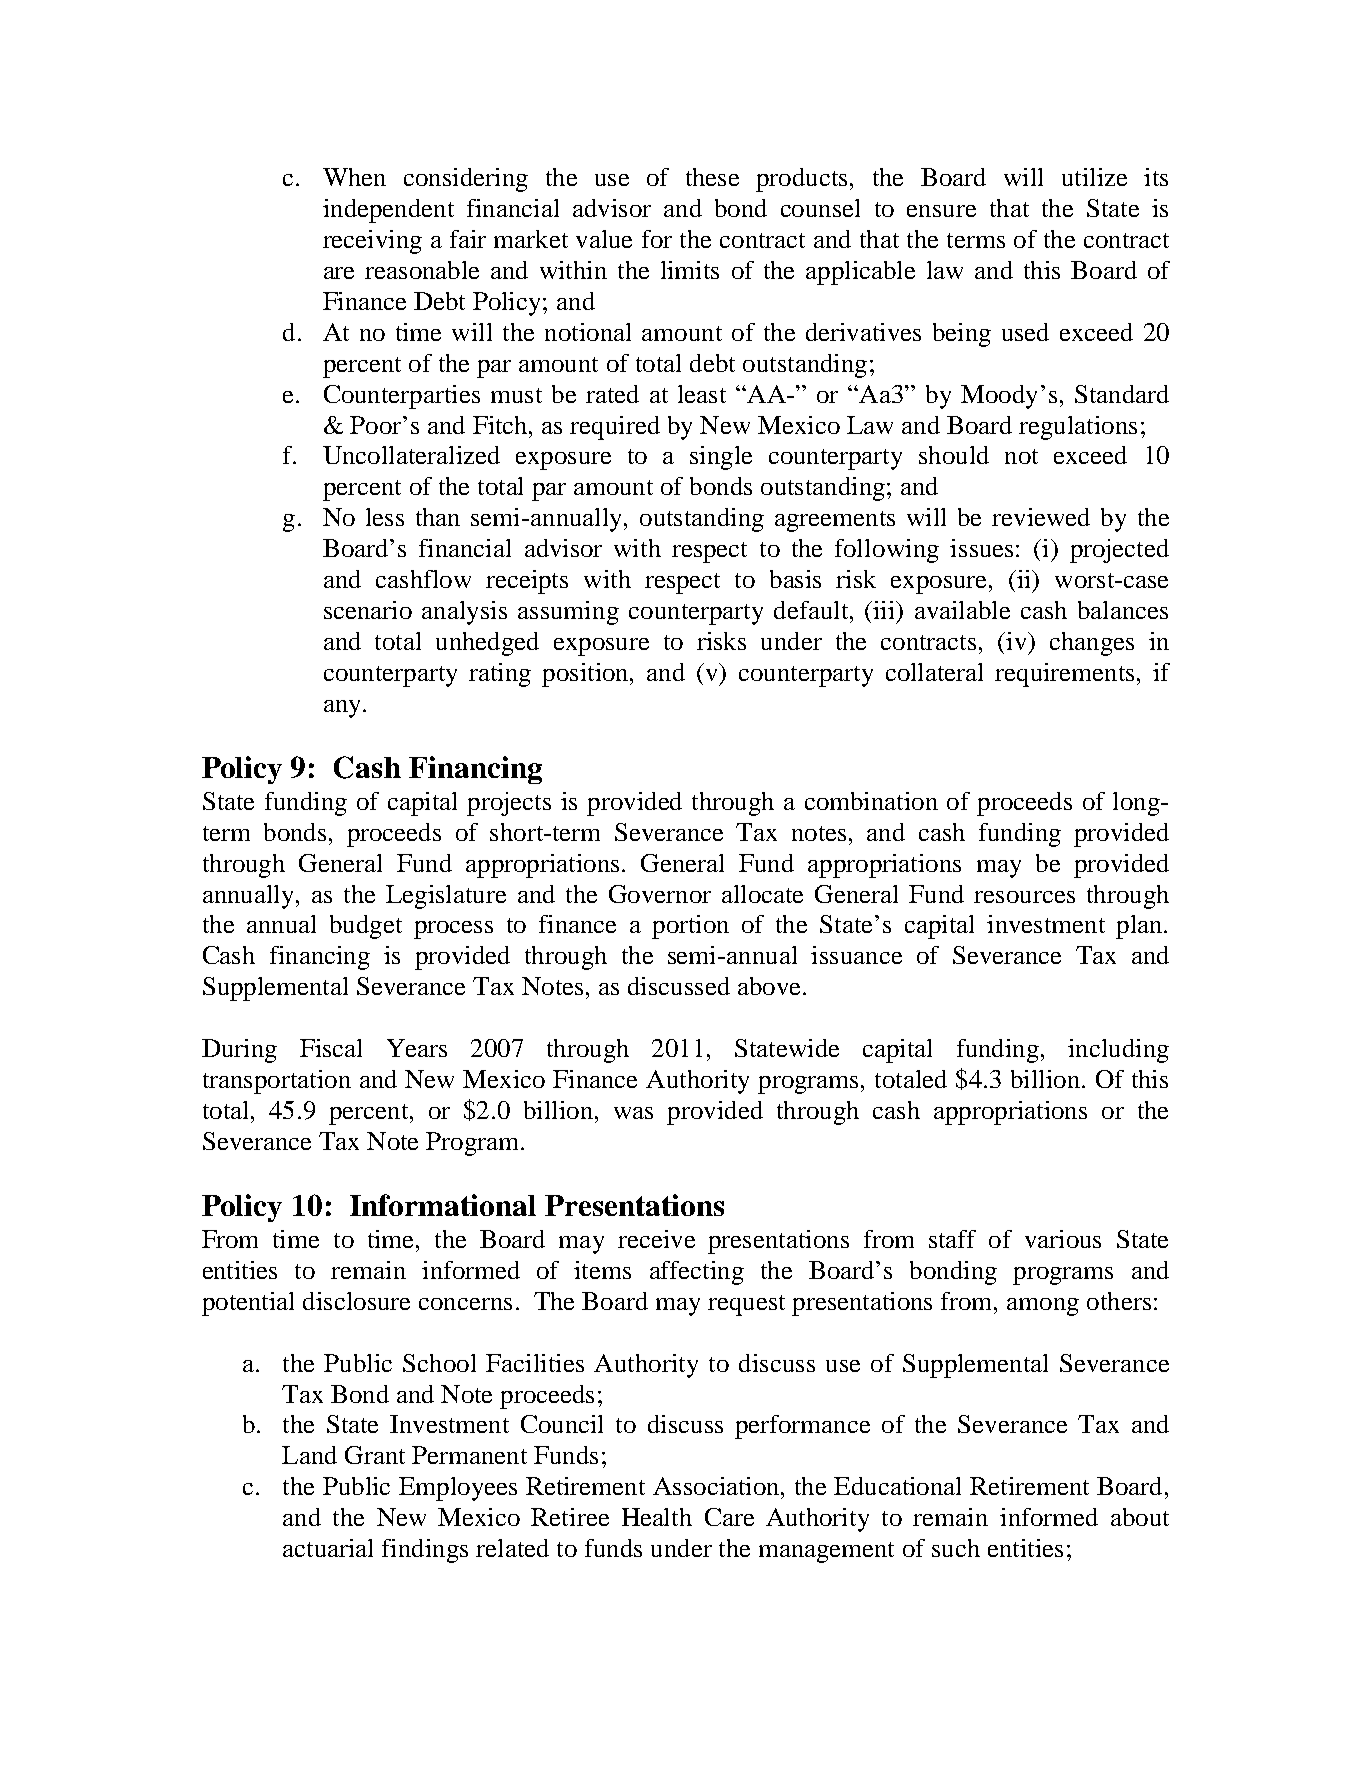  I want to click on receiving, so click(372, 242).
